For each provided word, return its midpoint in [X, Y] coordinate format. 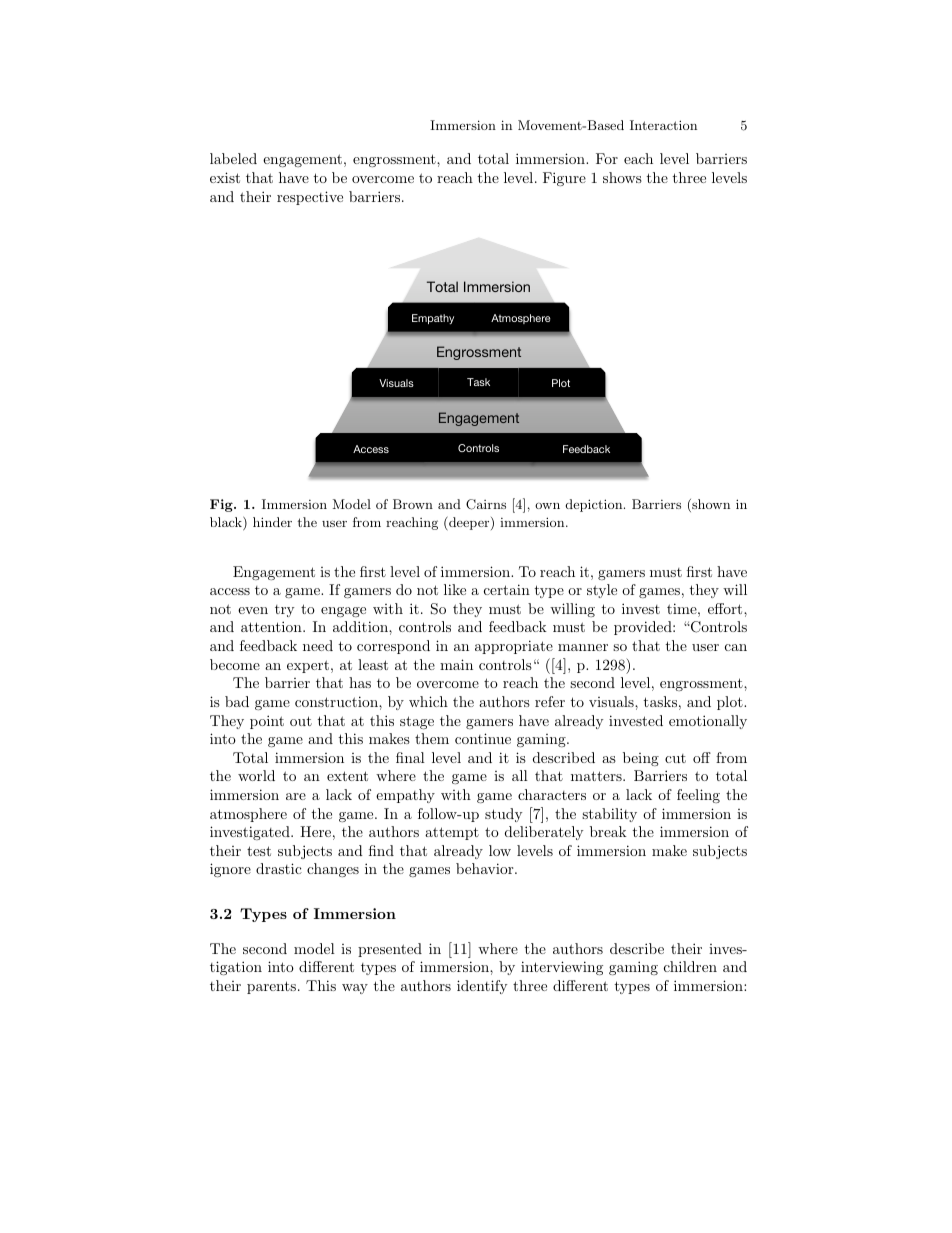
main [456, 664]
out [301, 721]
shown [710, 505]
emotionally [708, 722]
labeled [233, 158]
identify [482, 987]
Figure [564, 179]
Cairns [486, 504]
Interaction [663, 125]
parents [271, 987]
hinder [272, 522]
